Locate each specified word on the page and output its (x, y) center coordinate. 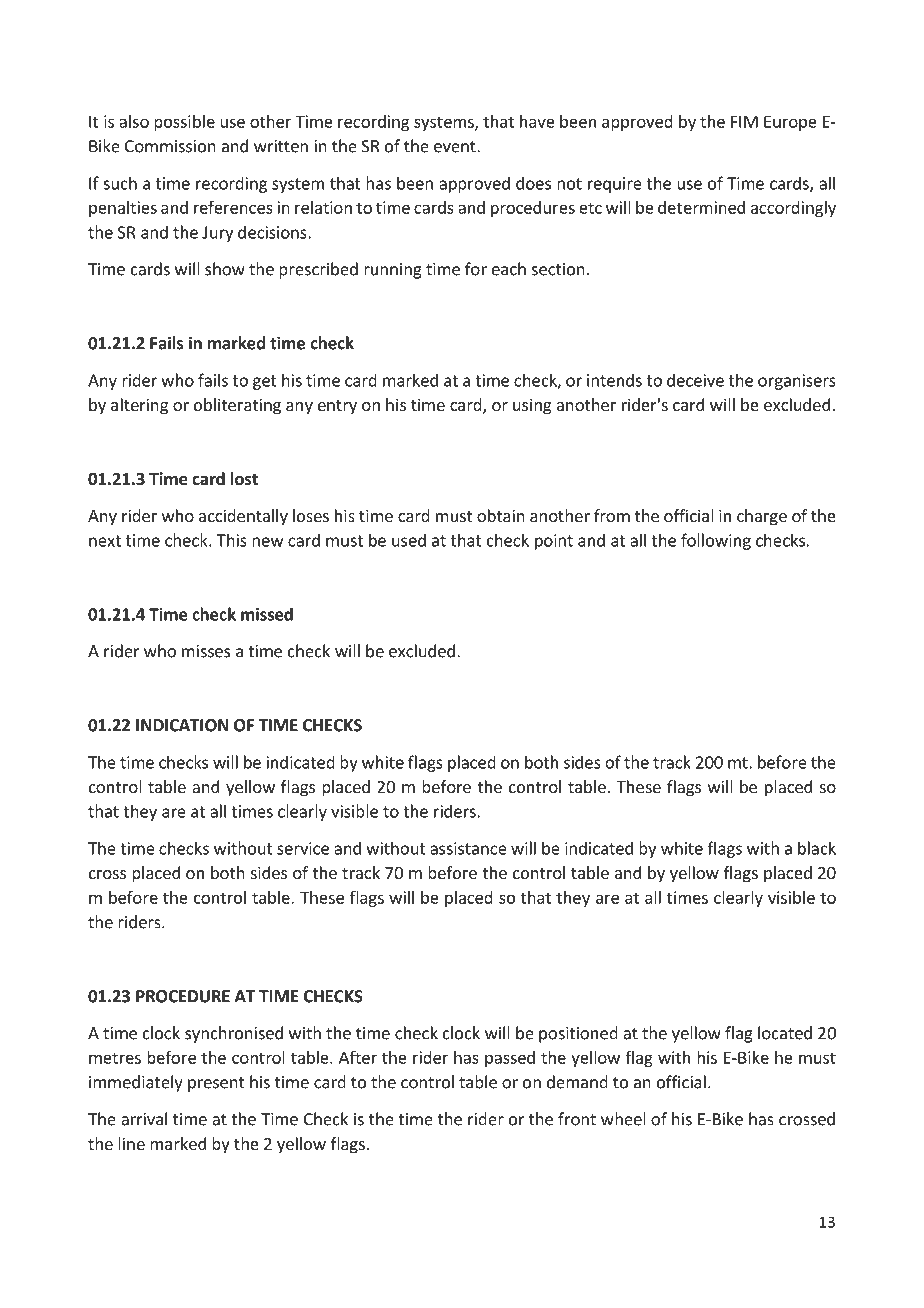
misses (206, 651)
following (716, 541)
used (409, 540)
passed (510, 1059)
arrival (144, 1119)
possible (184, 123)
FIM (744, 121)
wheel (623, 1119)
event (456, 147)
